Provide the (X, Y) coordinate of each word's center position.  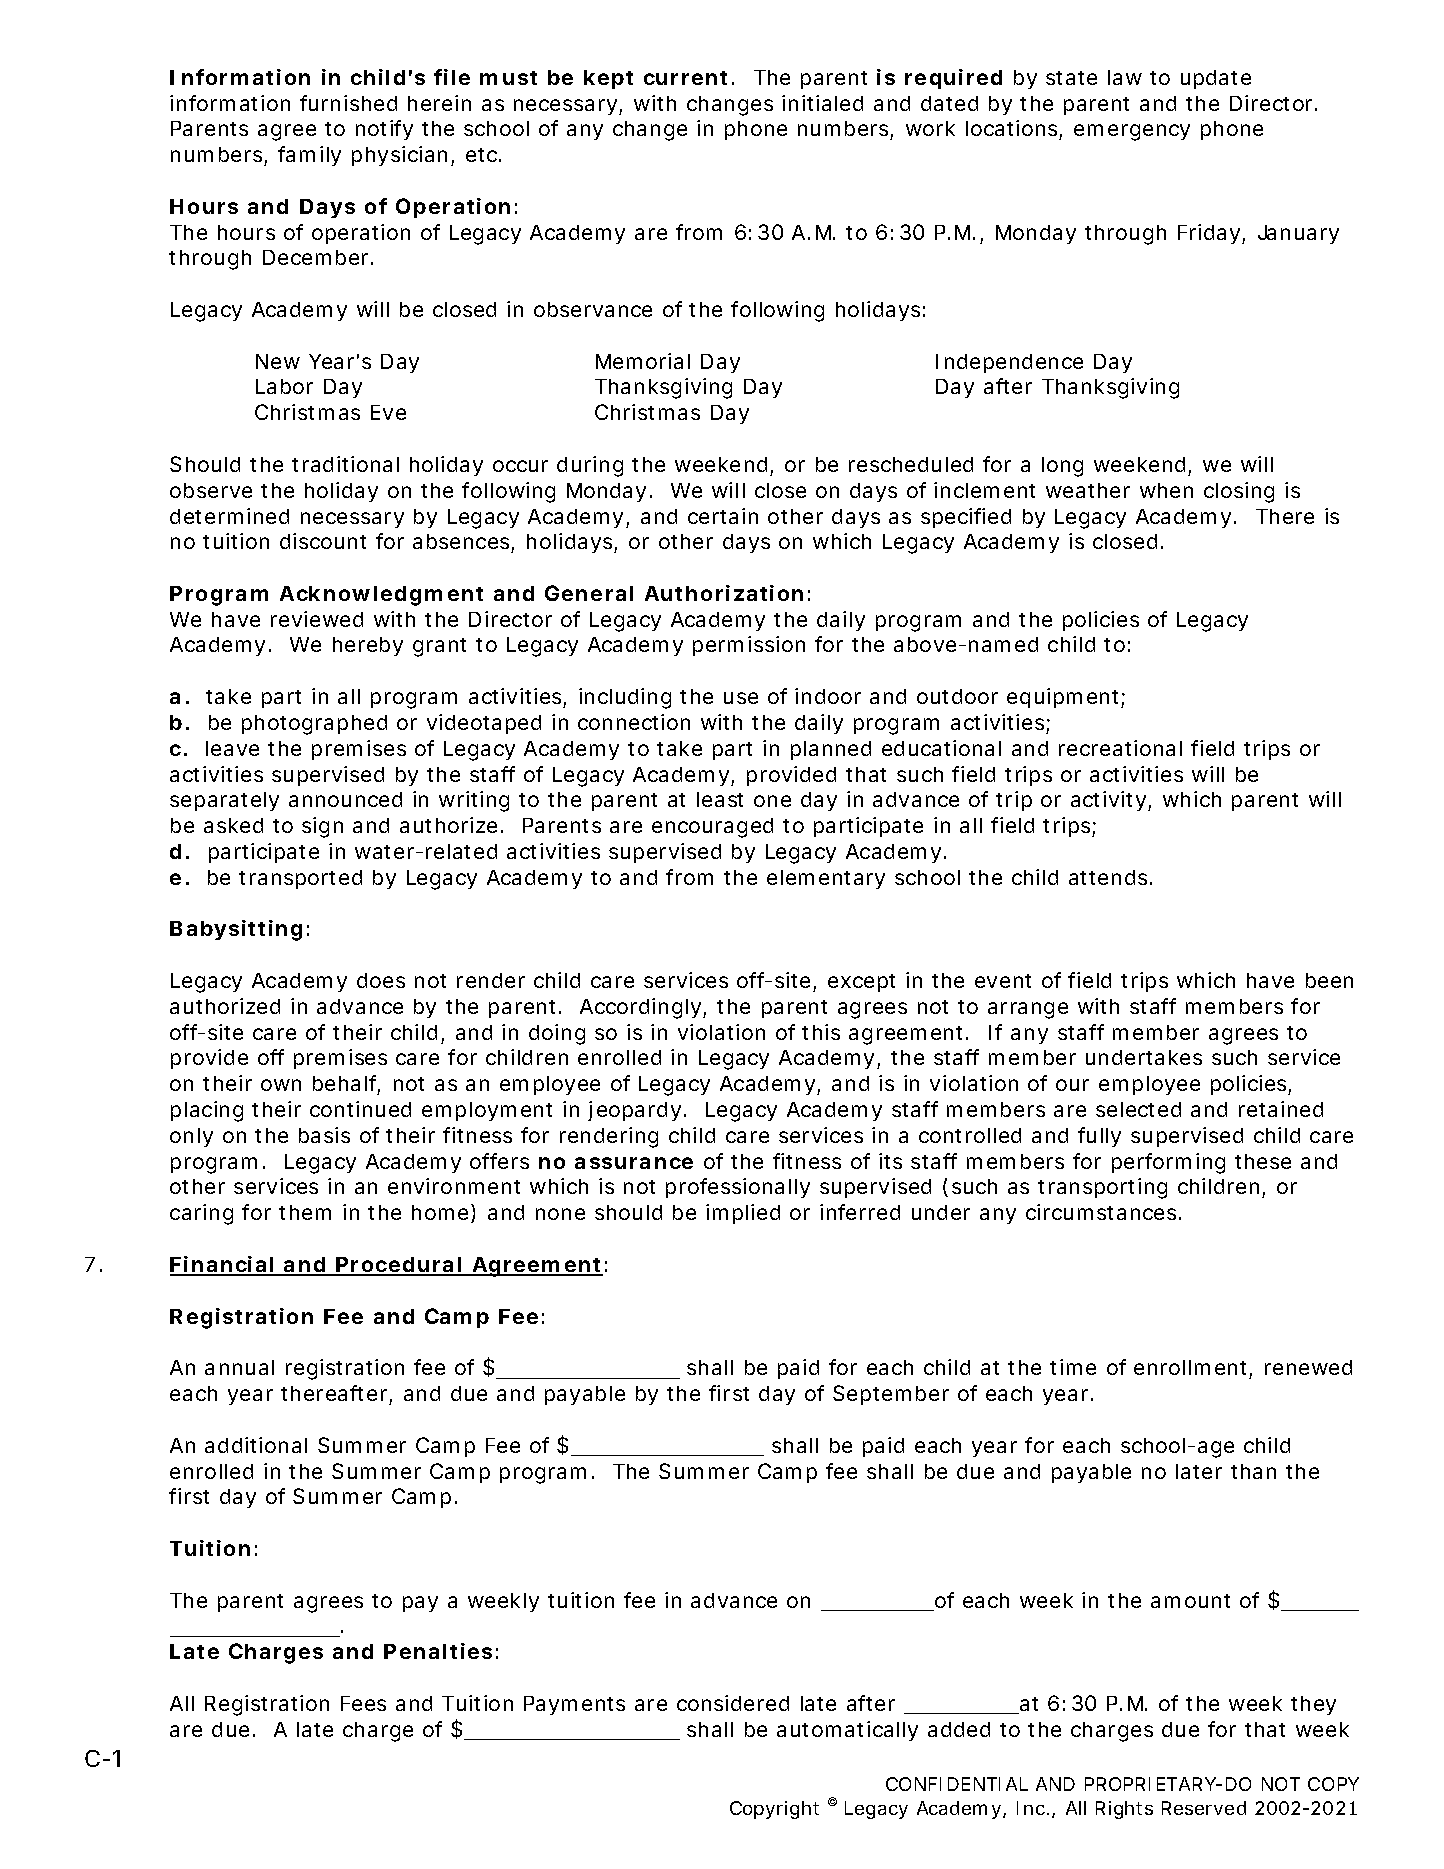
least (720, 799)
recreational (1120, 748)
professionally (738, 1188)
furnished (348, 103)
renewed (1308, 1367)
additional (256, 1445)
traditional (345, 464)
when (1166, 490)
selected (1138, 1109)
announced (345, 799)
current (685, 78)
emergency (1132, 132)
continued (360, 1109)
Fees (363, 1703)
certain (723, 516)
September (891, 1395)
